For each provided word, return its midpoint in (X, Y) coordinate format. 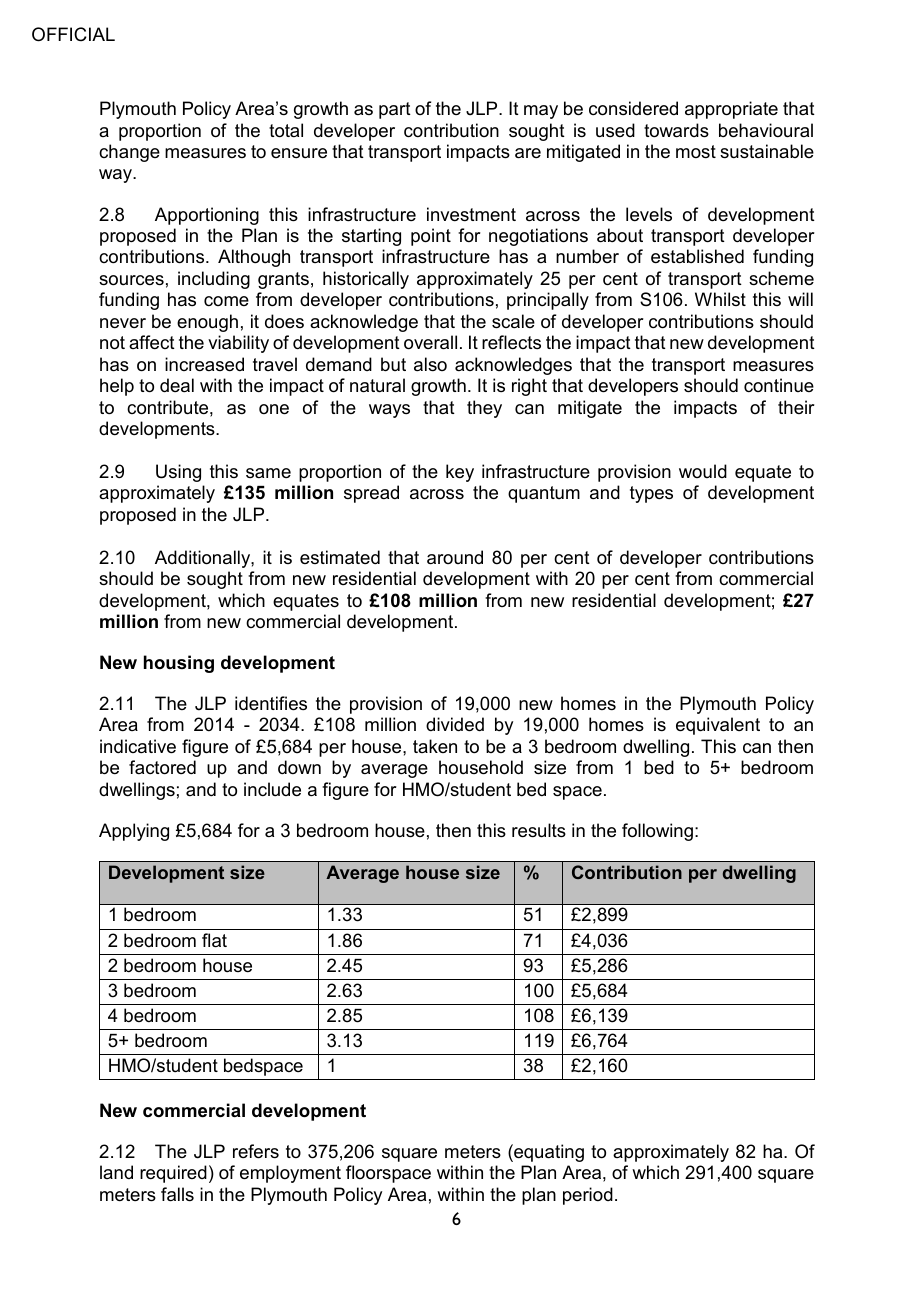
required (173, 1174)
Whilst (720, 299)
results (539, 830)
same (268, 473)
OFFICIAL (73, 34)
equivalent (718, 726)
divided (455, 724)
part (395, 110)
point (431, 237)
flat (214, 940)
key (460, 473)
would (703, 471)
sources (131, 280)
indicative (138, 746)
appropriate (731, 110)
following (657, 832)
